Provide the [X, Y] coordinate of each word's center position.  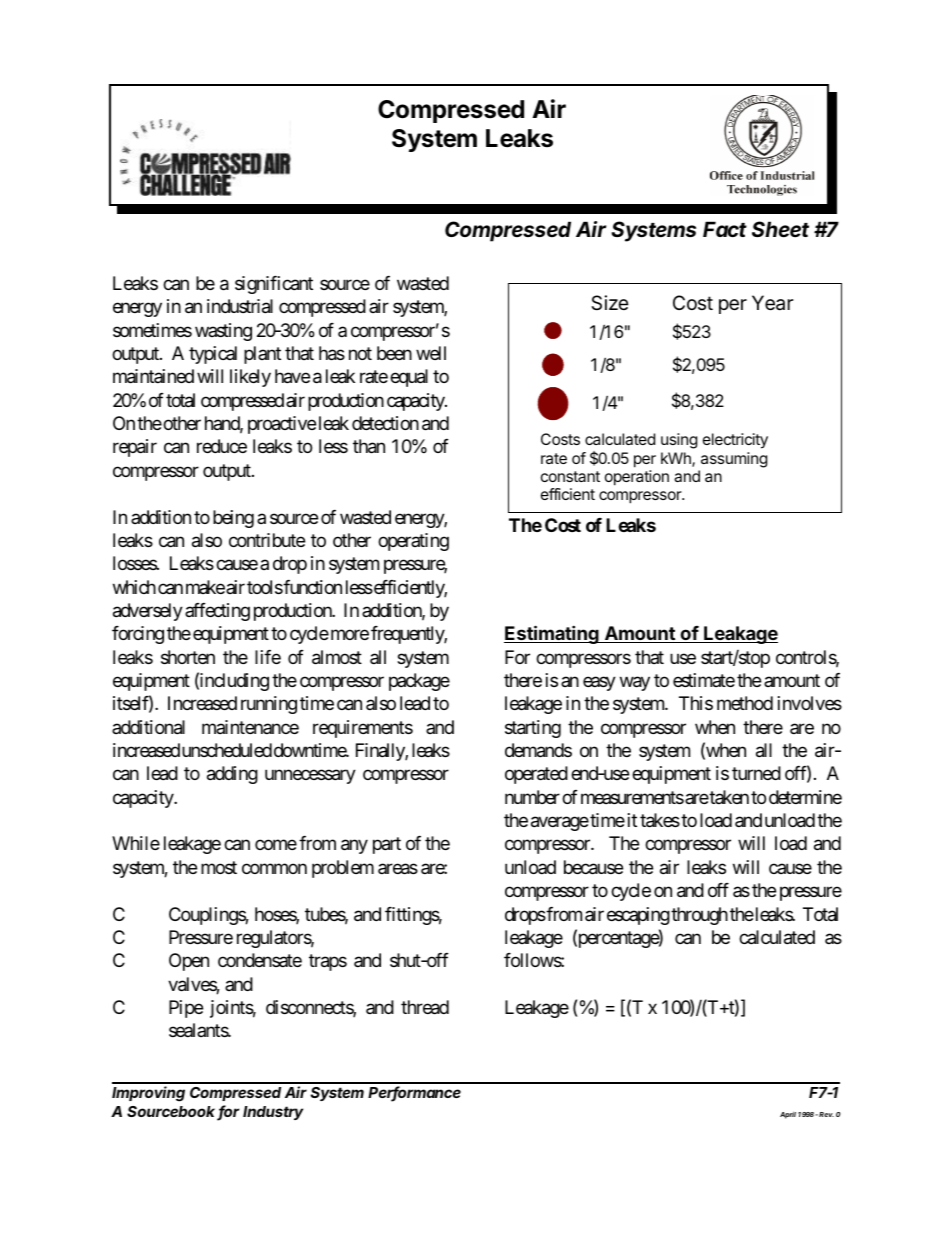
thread [425, 1007]
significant [274, 285]
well [431, 353]
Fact [725, 229]
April [788, 1115]
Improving [148, 1094]
